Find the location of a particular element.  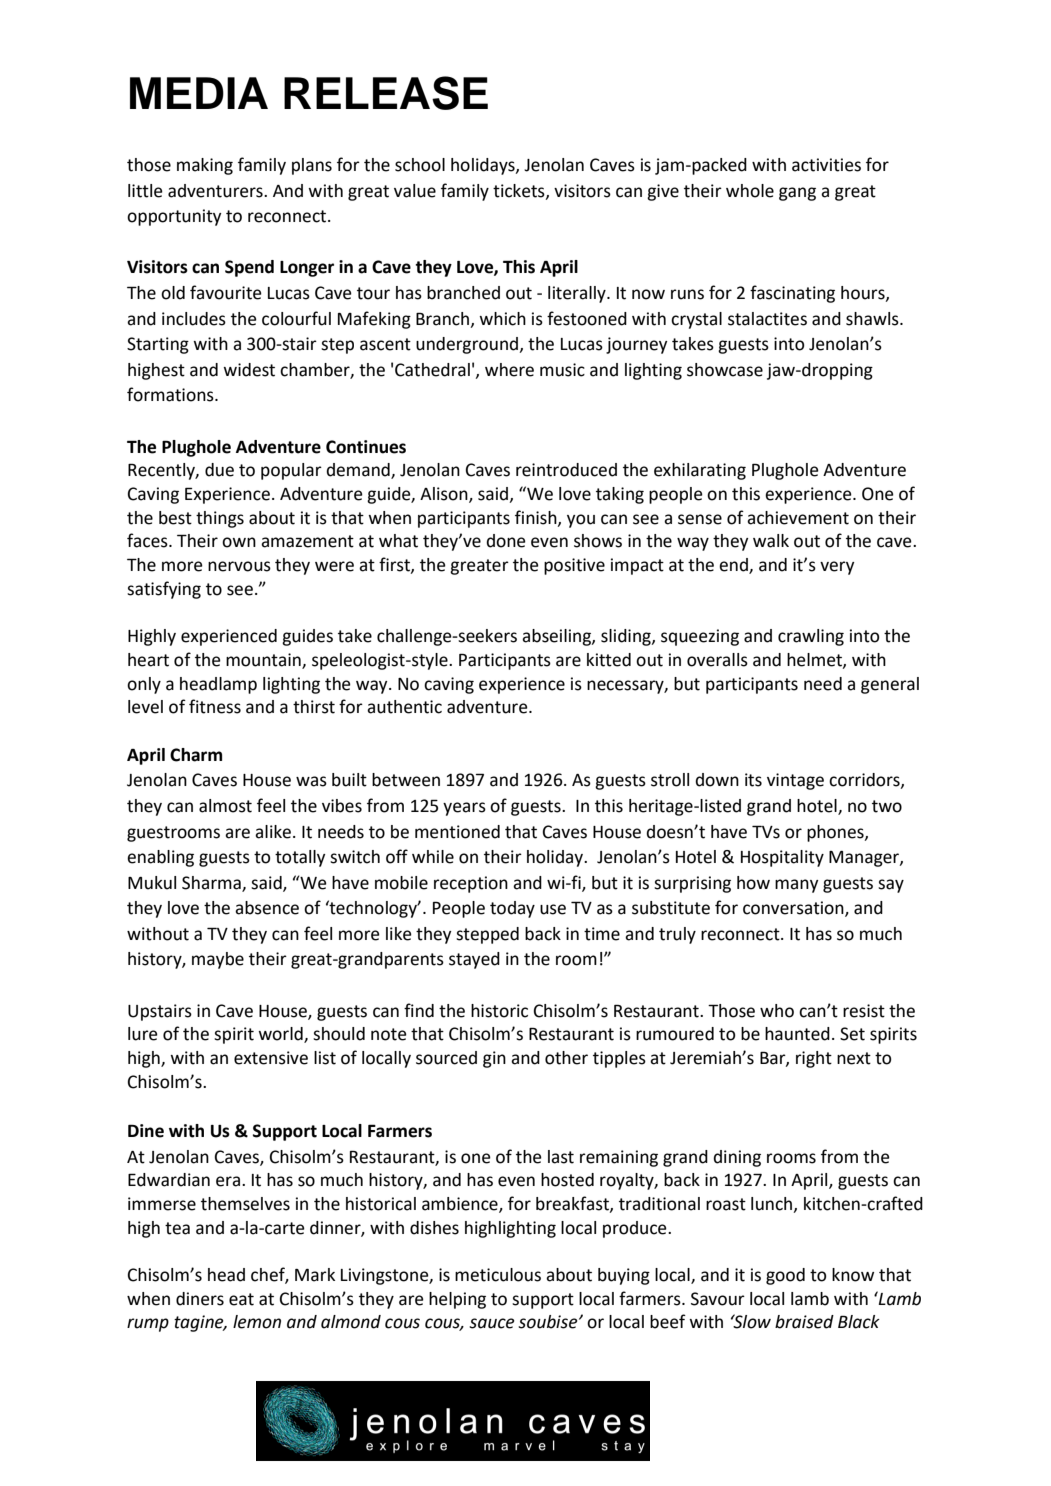

meticulous is located at coordinates (498, 1275).
